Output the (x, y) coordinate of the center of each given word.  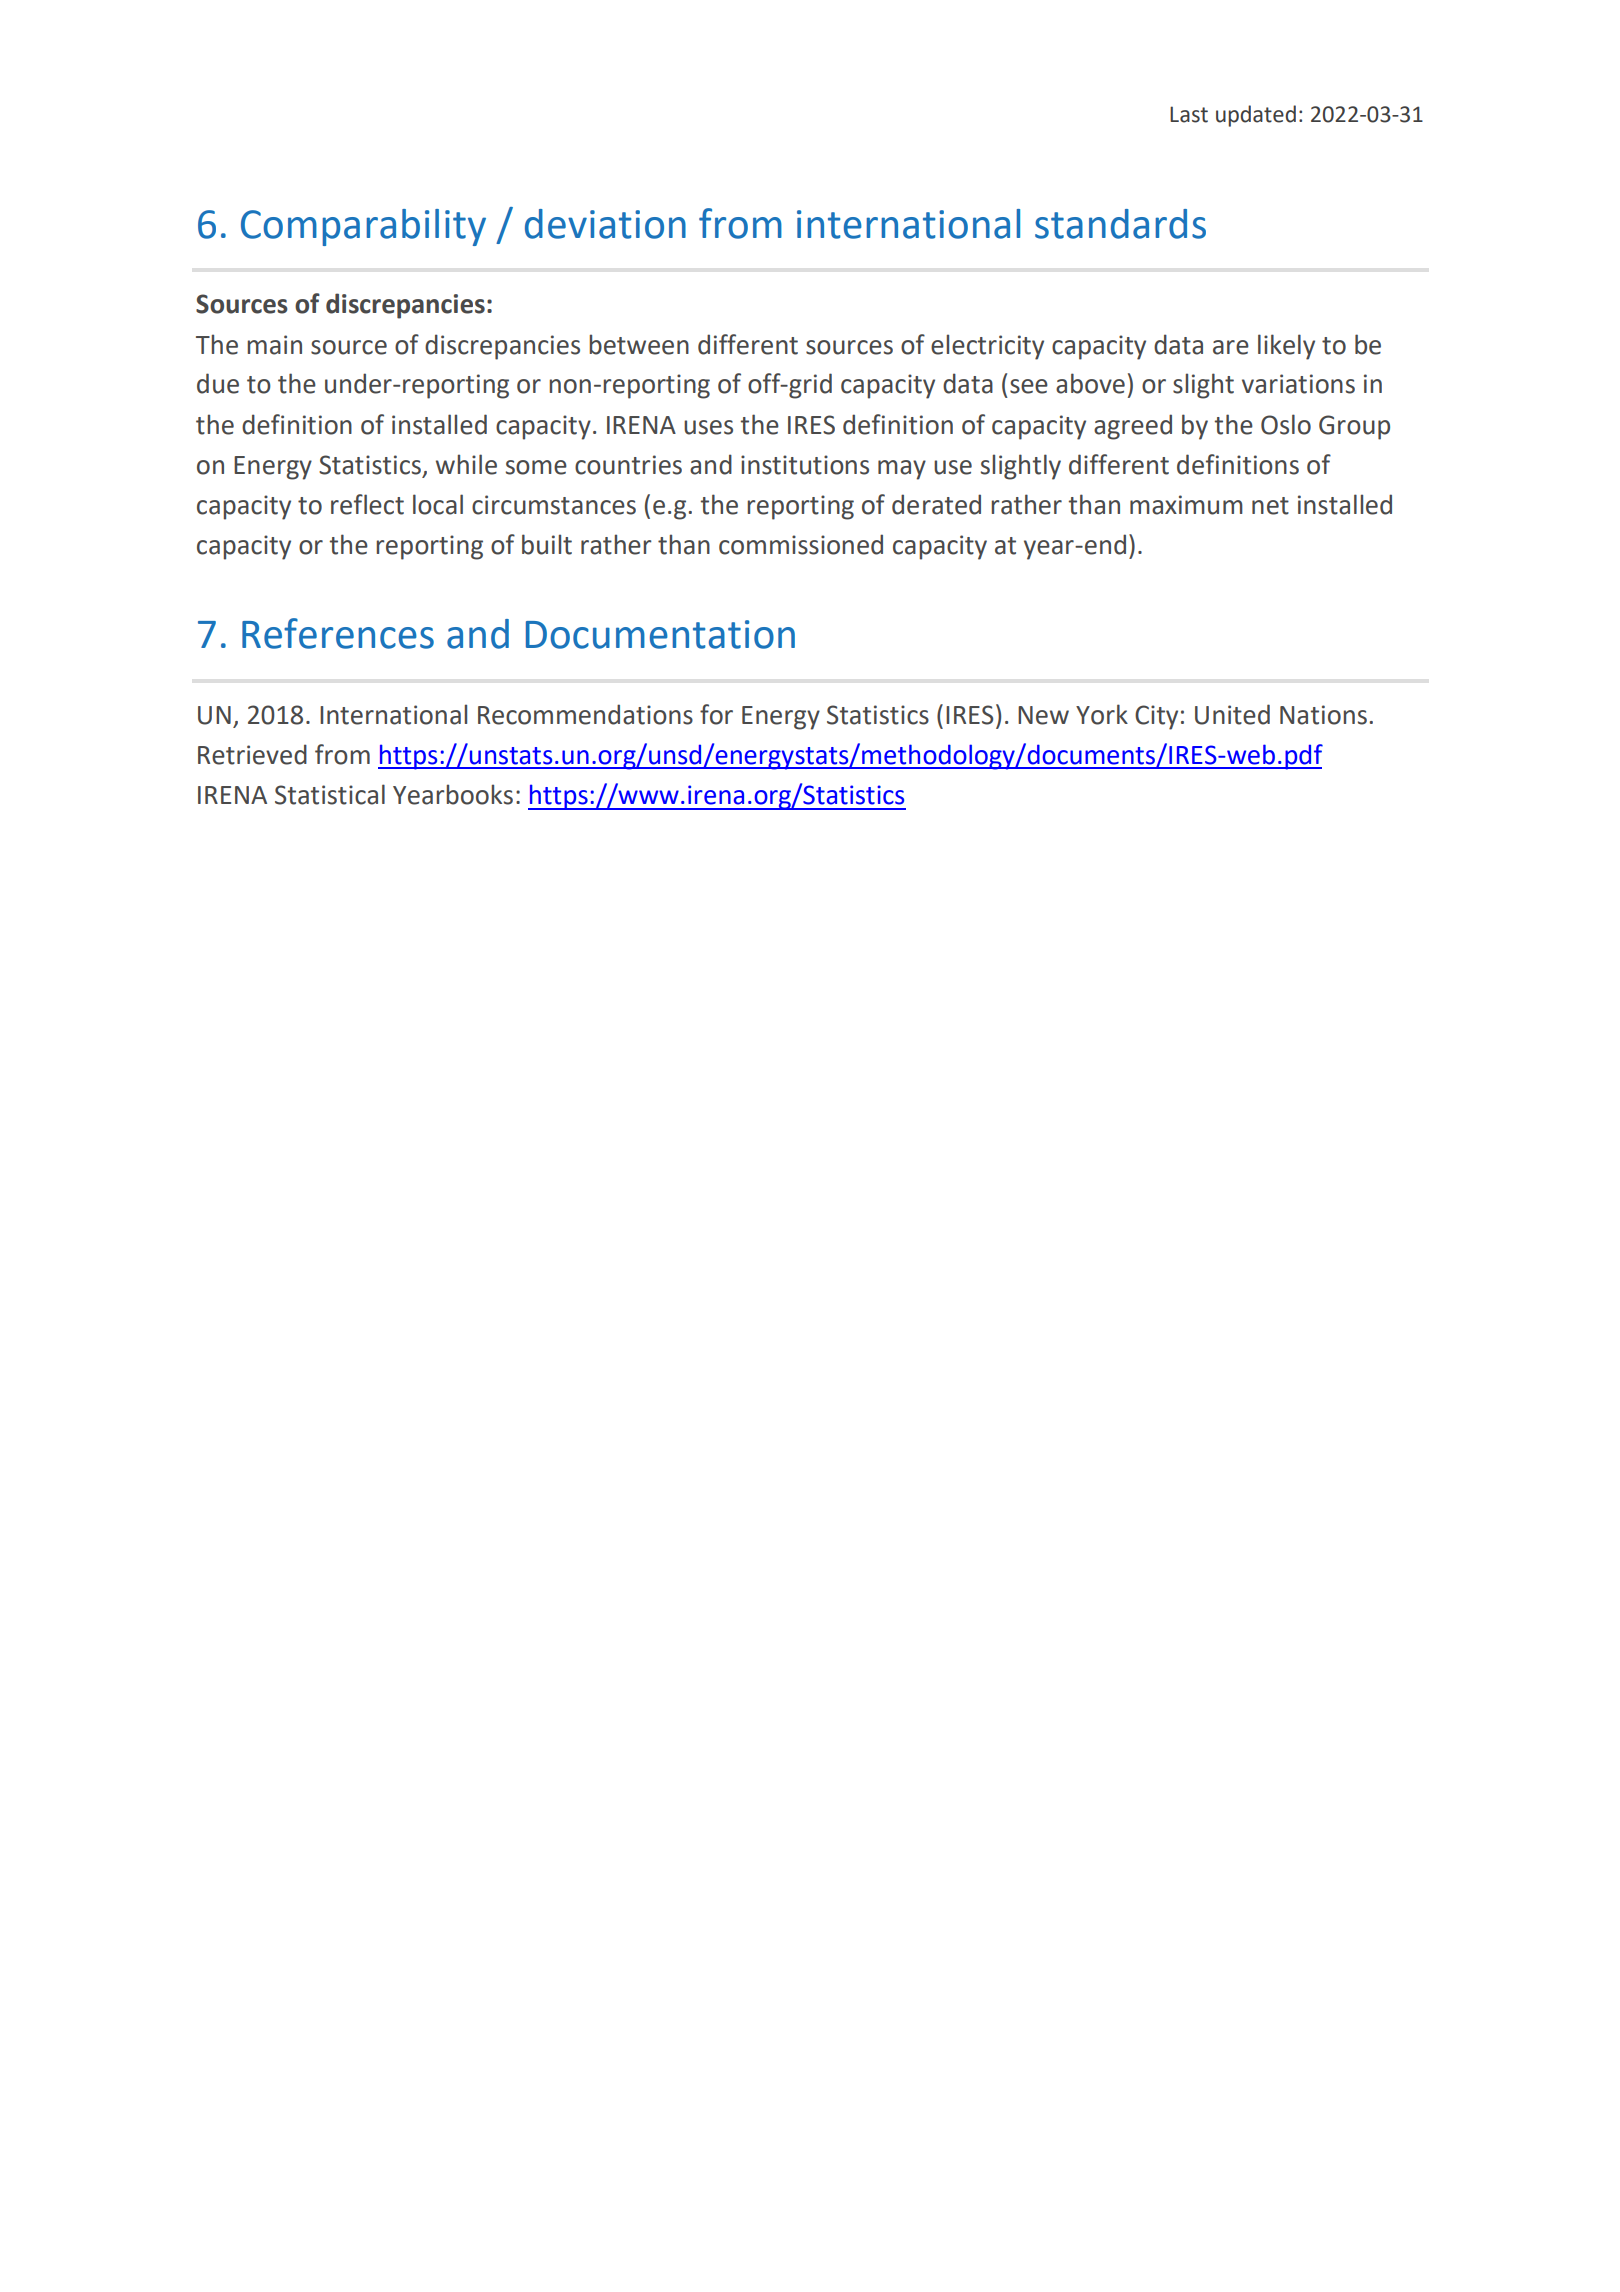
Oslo (1286, 424)
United (1232, 714)
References (338, 633)
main (274, 345)
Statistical (330, 794)
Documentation (660, 634)
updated (1256, 116)
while (466, 464)
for (716, 714)
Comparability (363, 227)
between (639, 344)
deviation (605, 224)
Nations (1323, 715)
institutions (805, 465)
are (1231, 347)
